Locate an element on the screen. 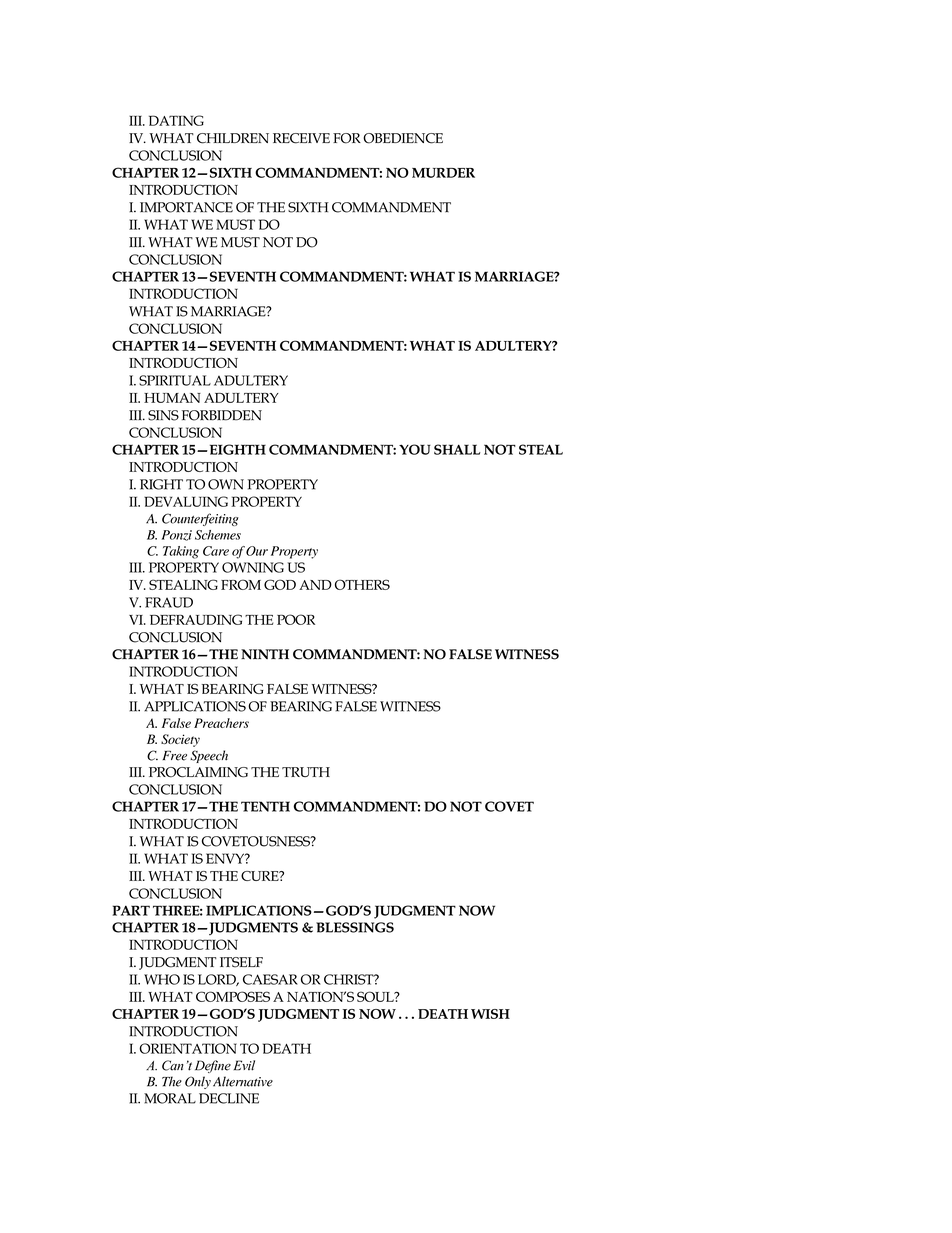 This screenshot has height=1233, width=952. MURDER is located at coordinates (443, 173).
